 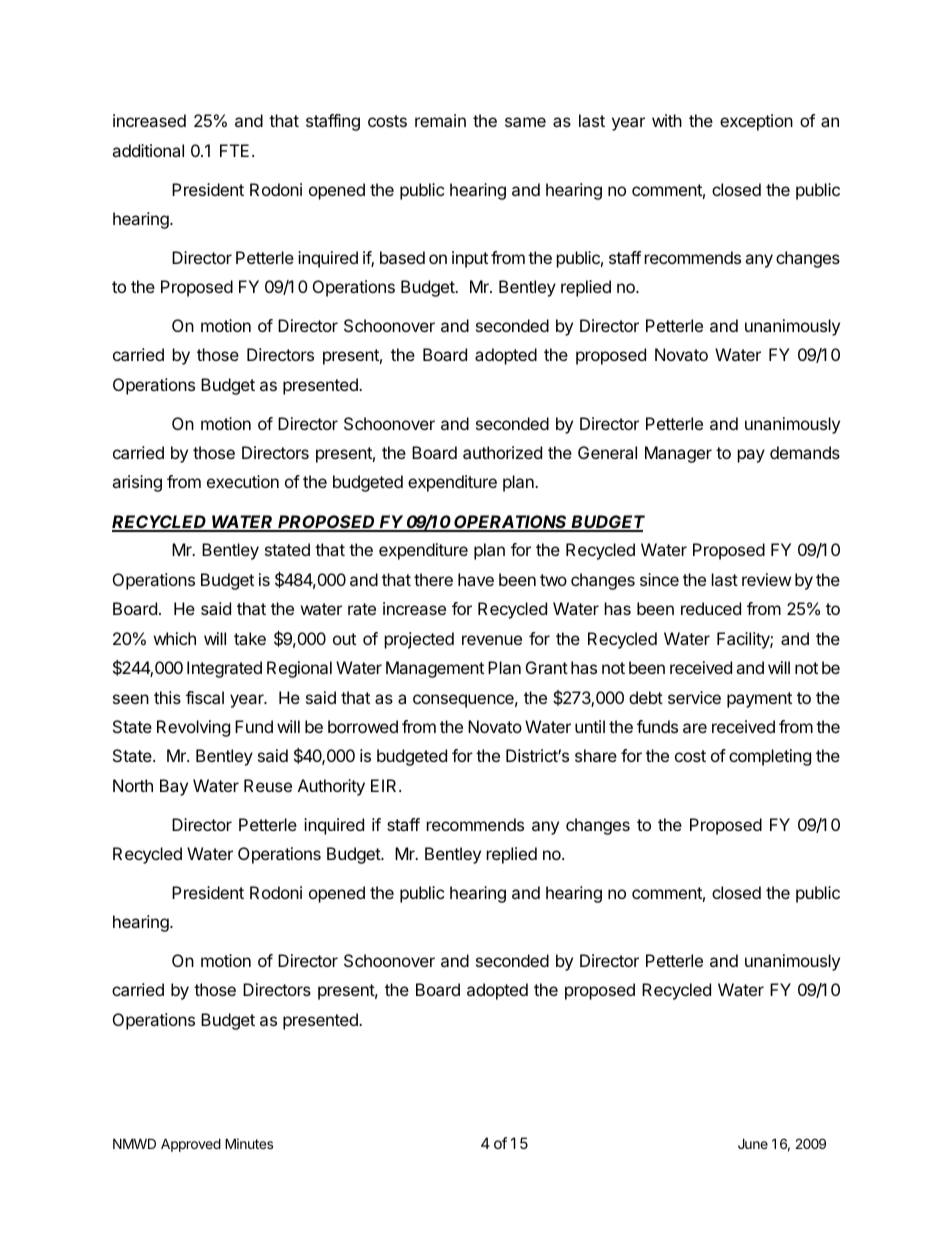 I want to click on which, so click(x=175, y=638).
